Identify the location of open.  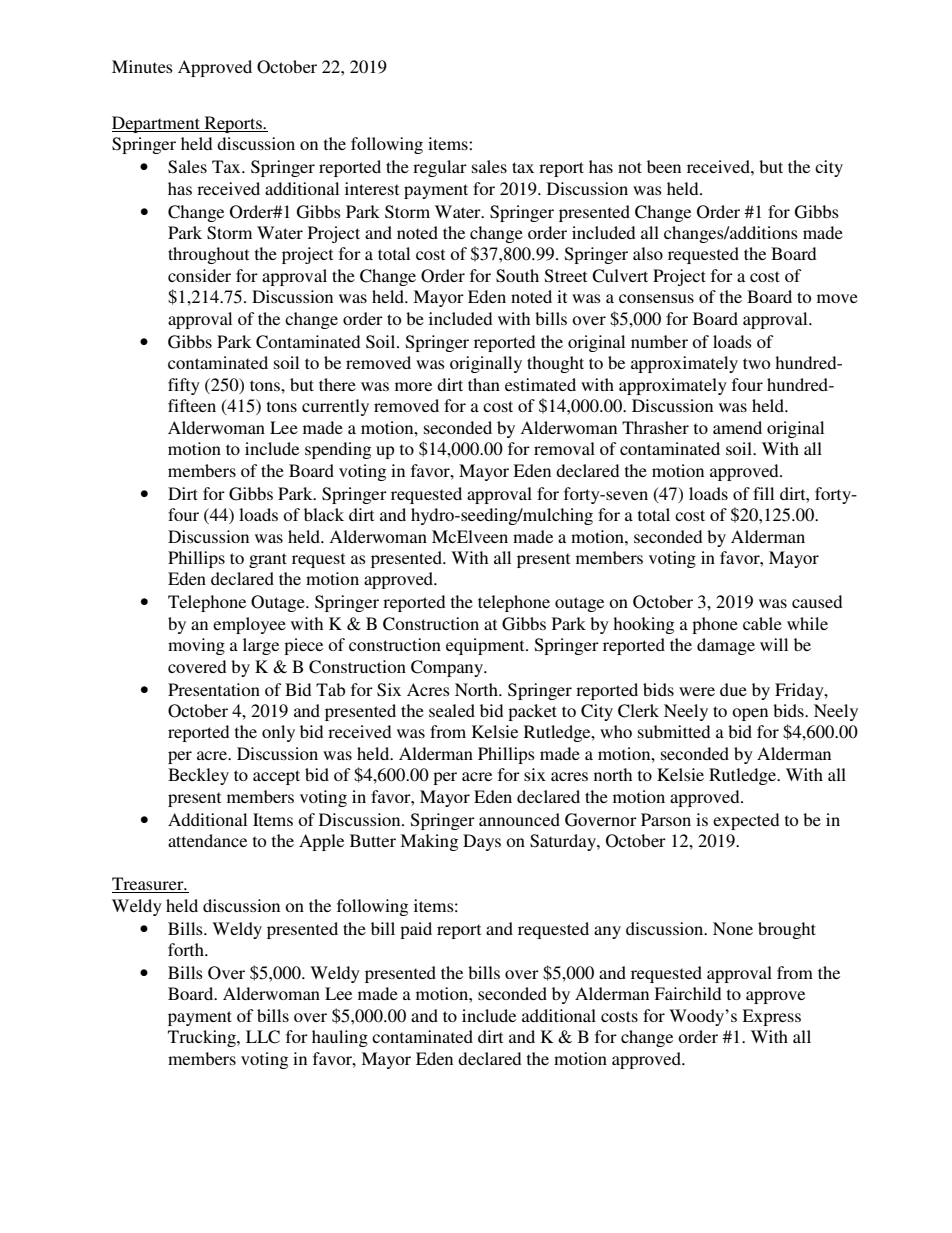
(750, 714).
